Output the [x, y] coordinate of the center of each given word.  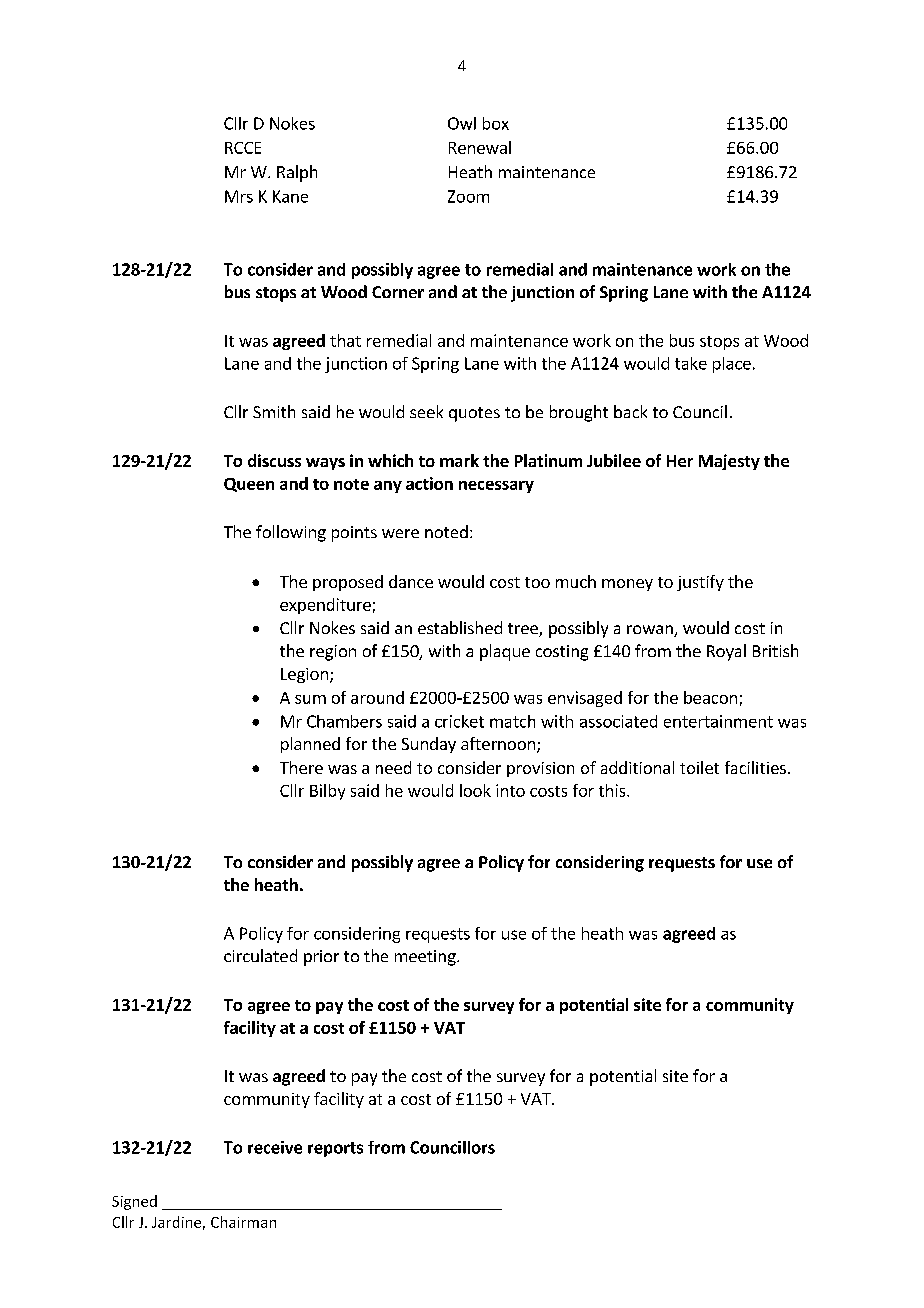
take [691, 363]
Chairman [243, 1222]
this [613, 790]
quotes [474, 414]
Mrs [239, 196]
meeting [426, 958]
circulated [260, 955]
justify [700, 583]
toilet [699, 767]
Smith [274, 411]
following [291, 533]
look [475, 790]
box [496, 123]
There [301, 767]
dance [411, 581]
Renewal [480, 147]
